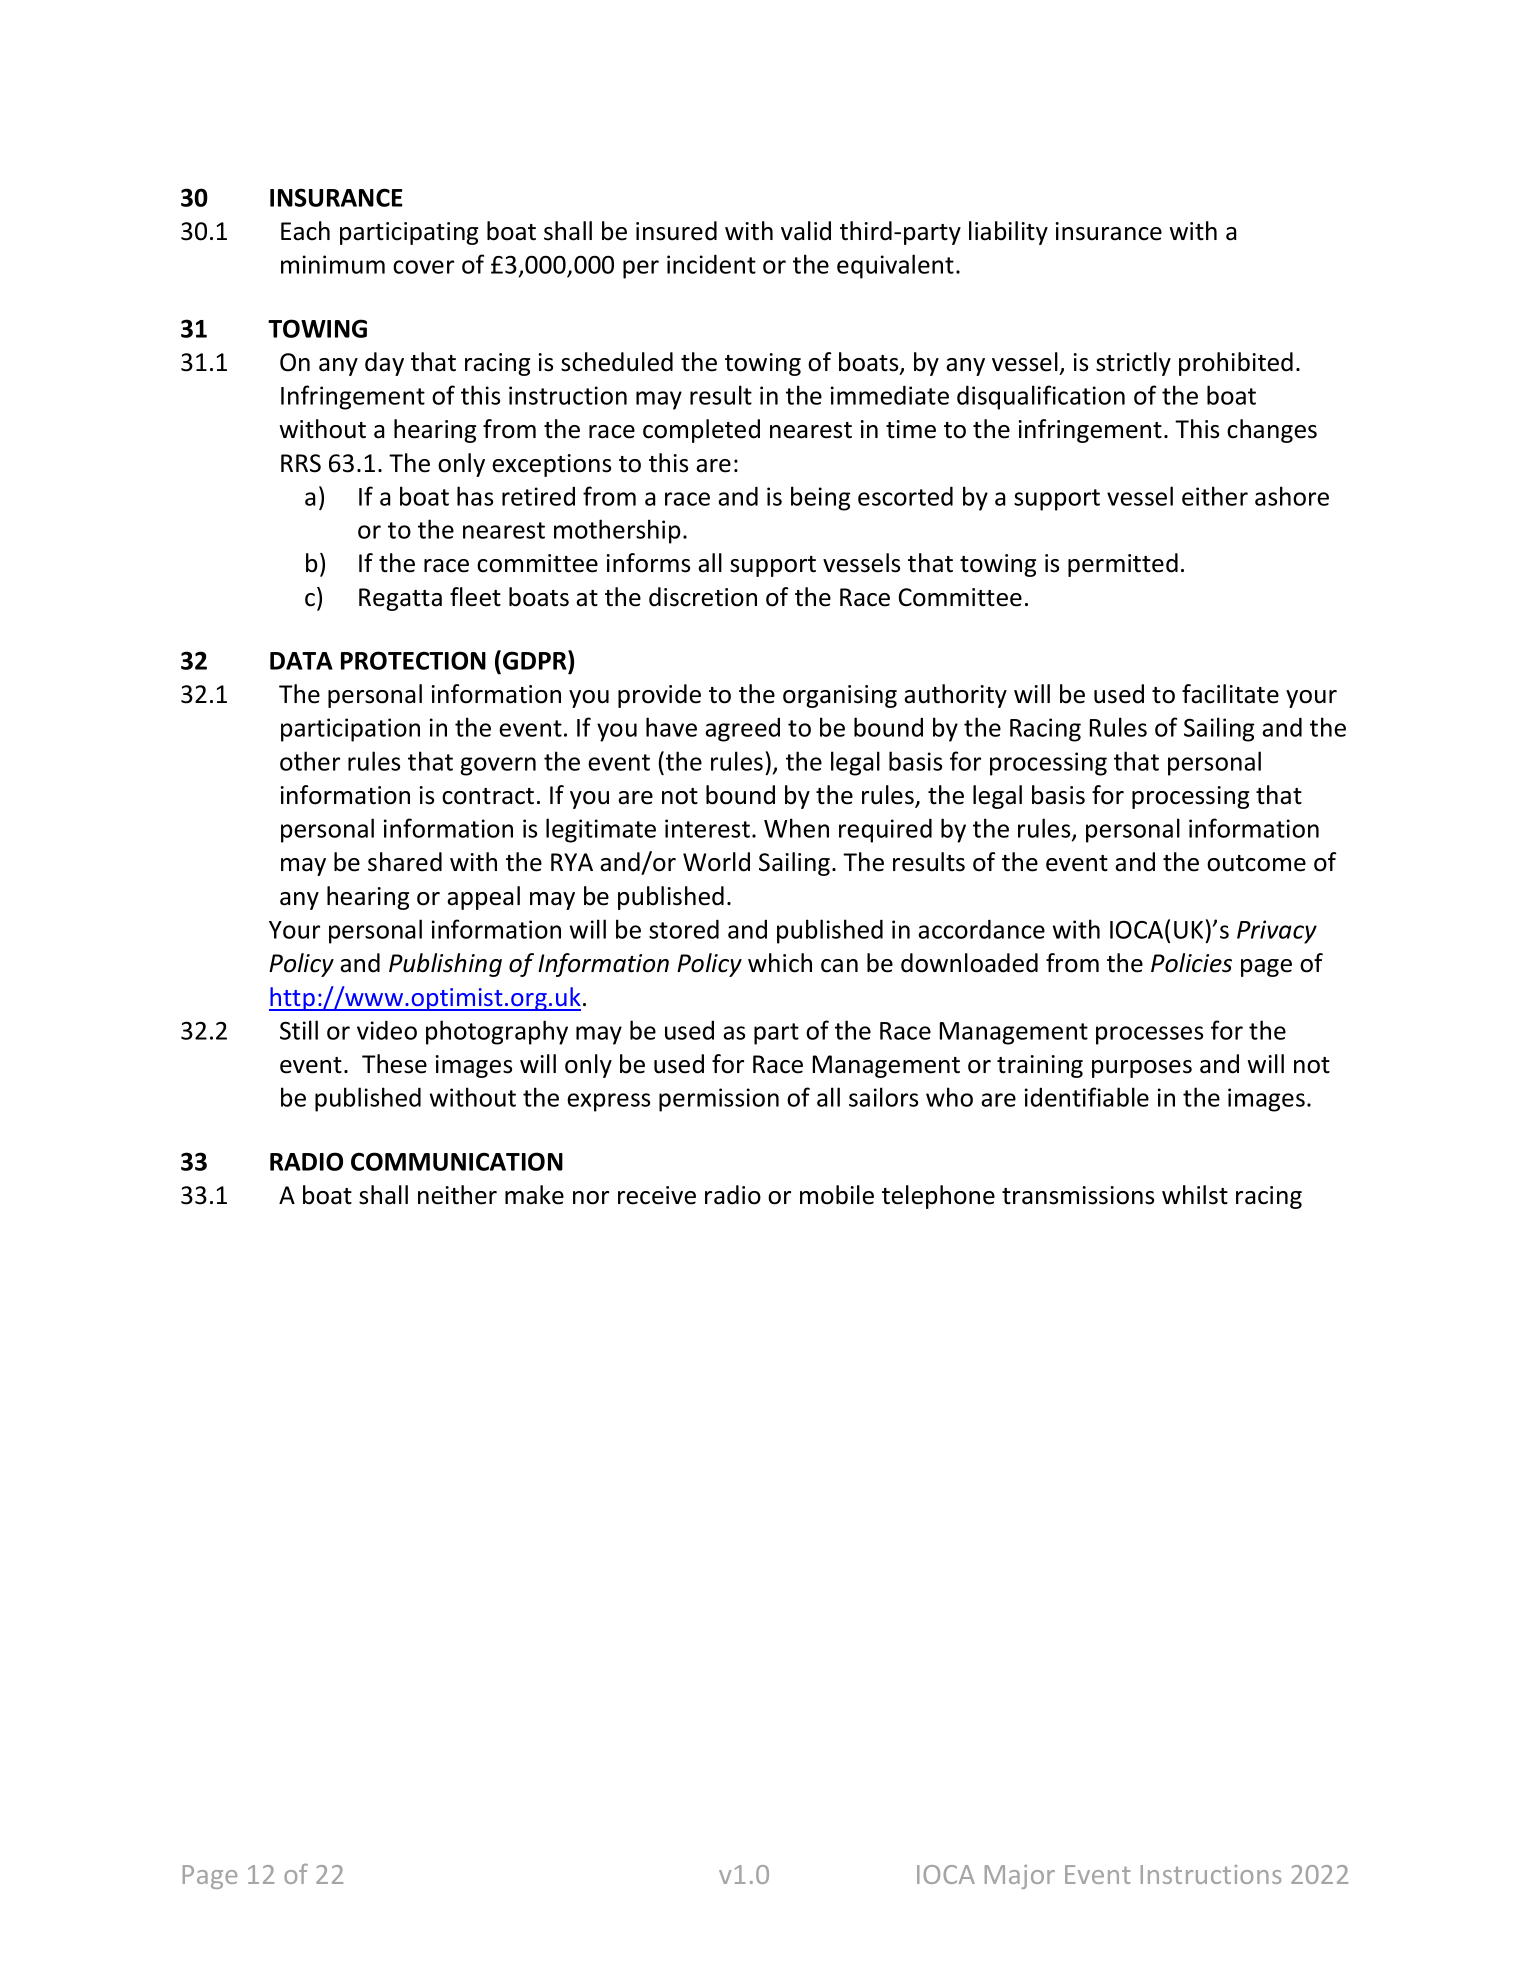  What do you see at coordinates (796, 828) in the image?
I see `When` at bounding box center [796, 828].
